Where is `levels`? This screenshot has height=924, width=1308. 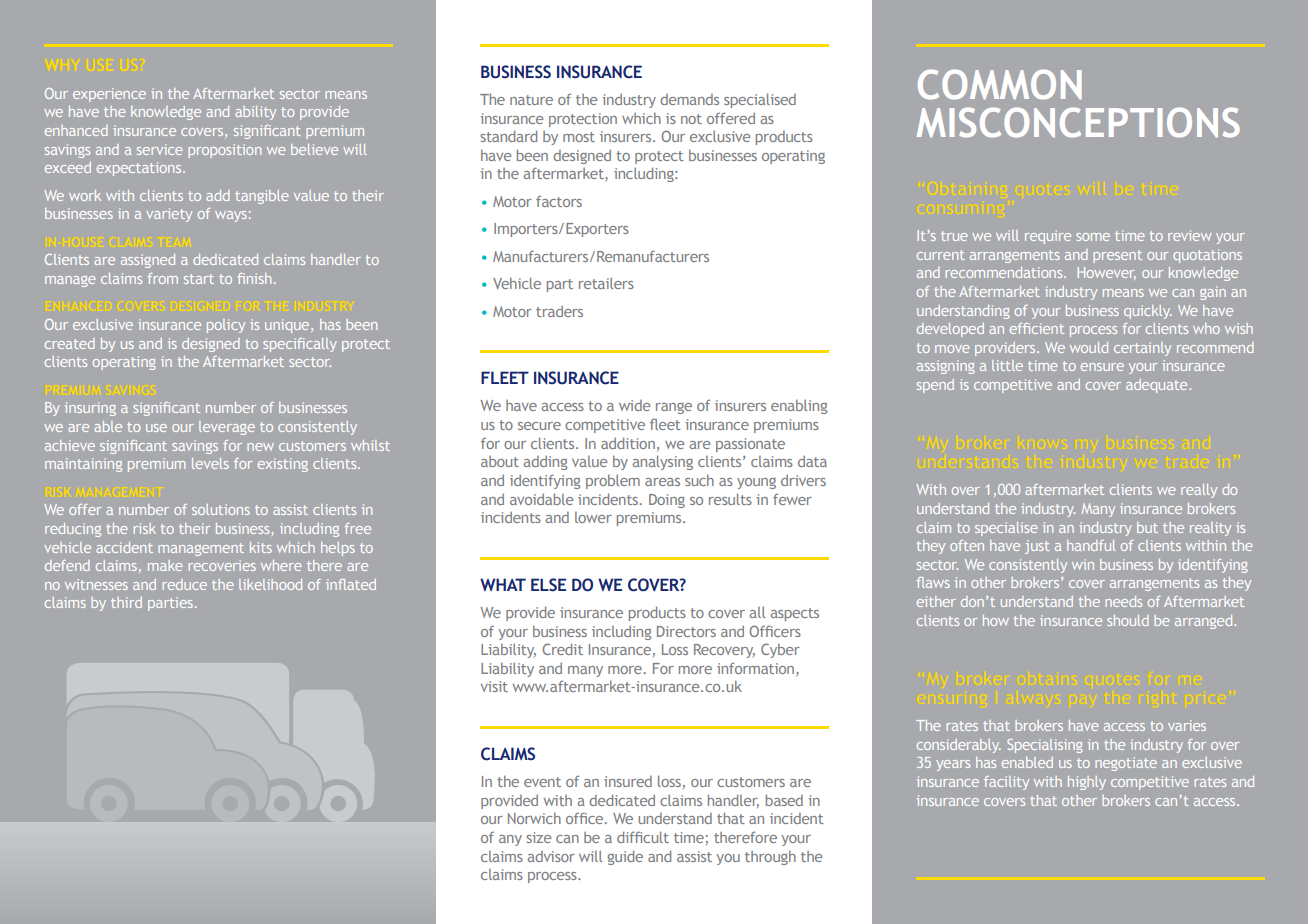 levels is located at coordinates (210, 463).
